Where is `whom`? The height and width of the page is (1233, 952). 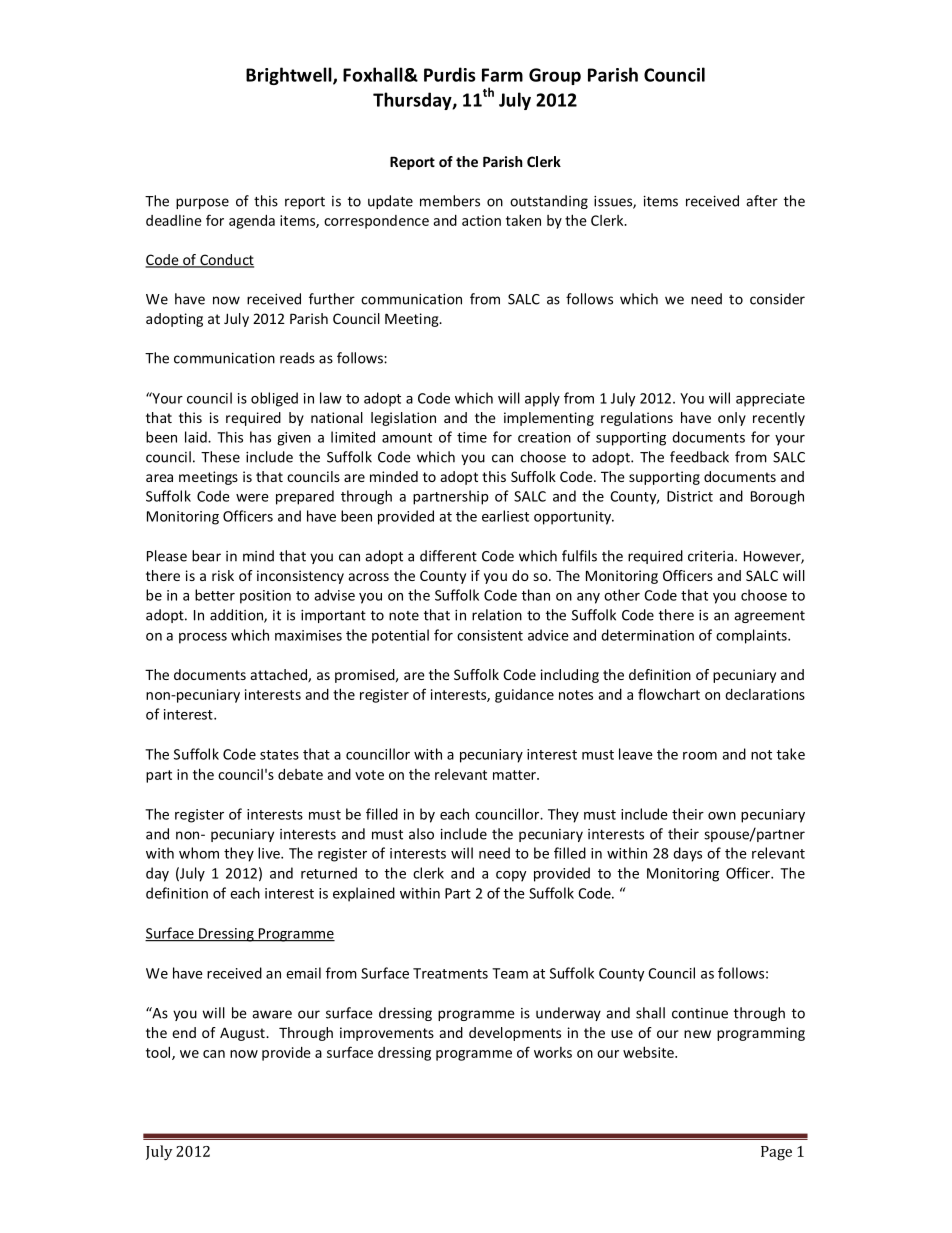 whom is located at coordinates (199, 853).
